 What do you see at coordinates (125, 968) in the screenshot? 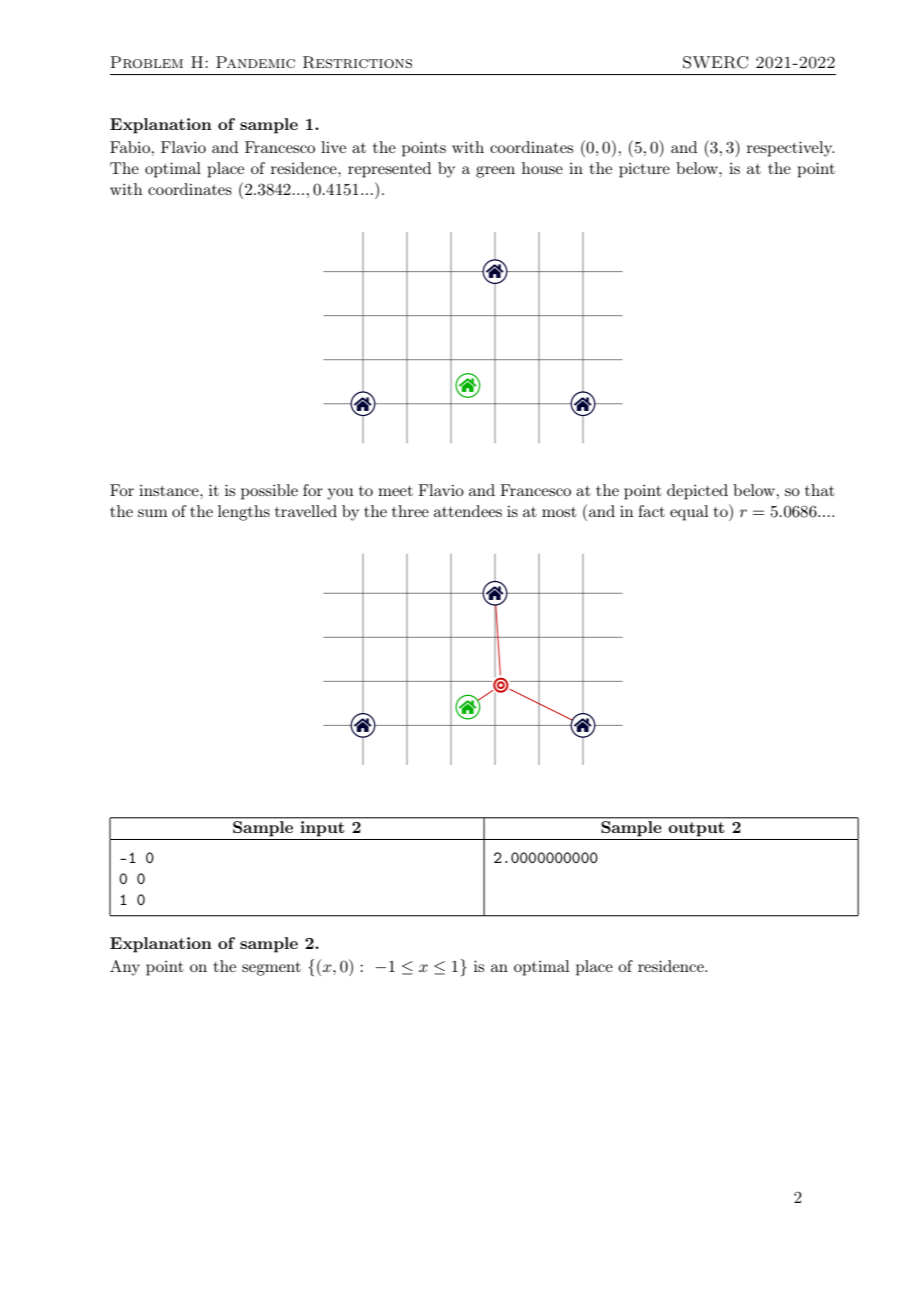
I see `Any` at bounding box center [125, 968].
